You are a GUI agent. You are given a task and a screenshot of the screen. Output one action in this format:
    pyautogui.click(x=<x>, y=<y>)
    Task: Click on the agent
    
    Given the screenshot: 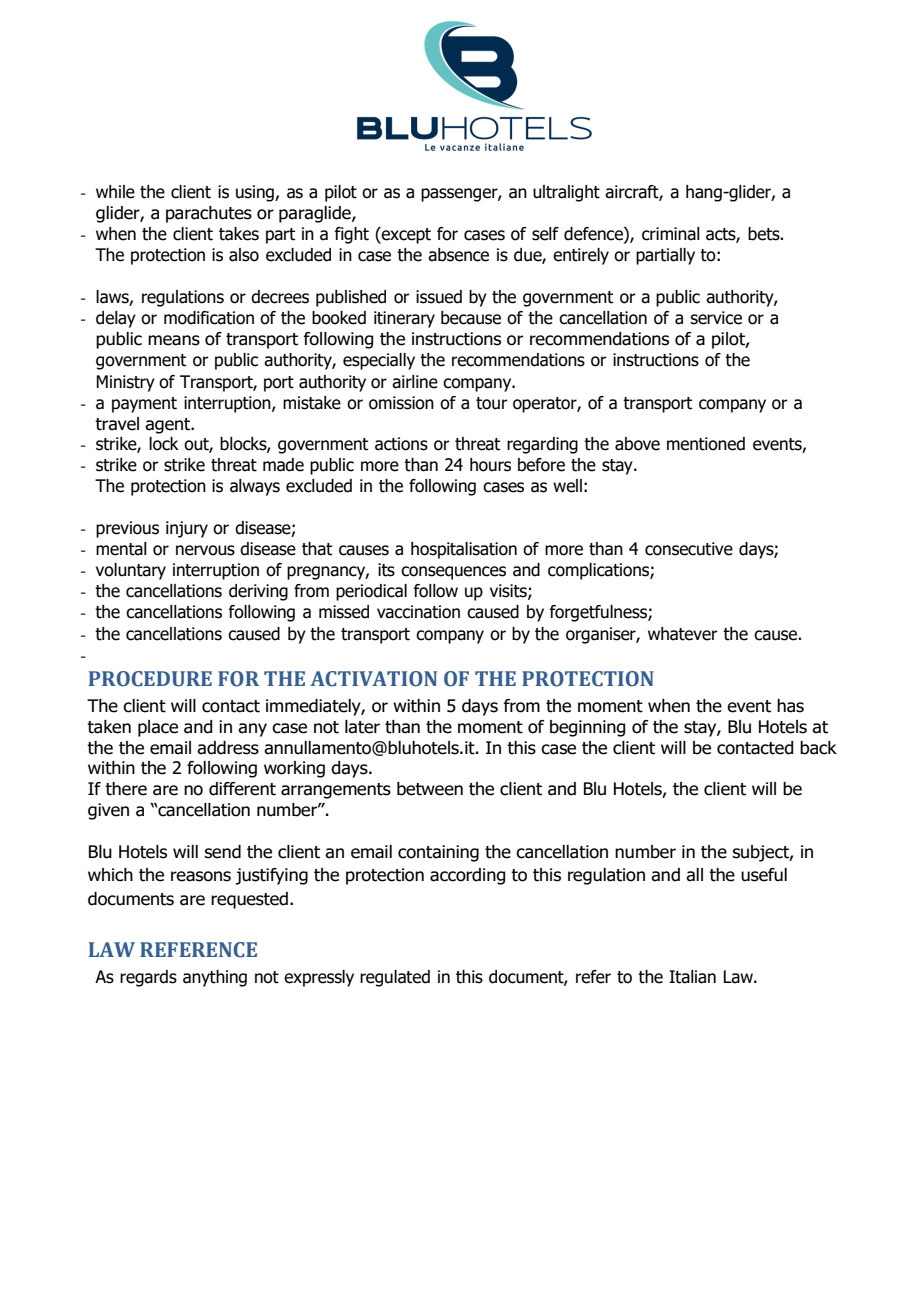 What is the action you would take?
    pyautogui.click(x=169, y=426)
